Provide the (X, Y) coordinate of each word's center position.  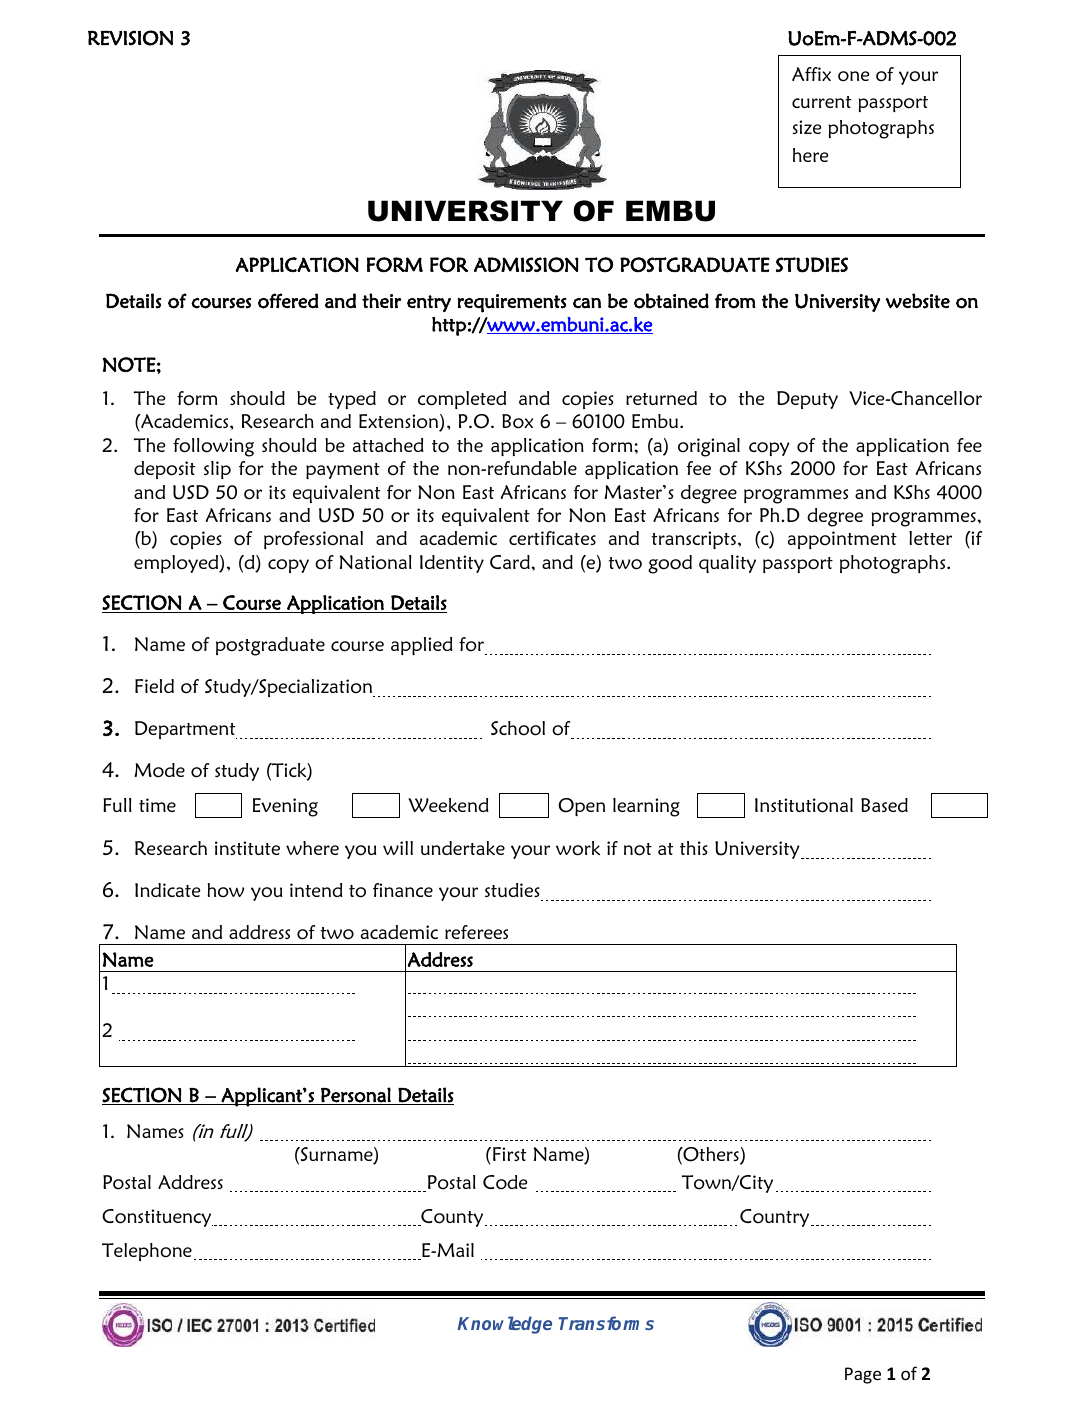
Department (186, 730)
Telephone (147, 1252)
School (518, 728)
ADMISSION (526, 265)
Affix (811, 74)
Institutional (804, 805)
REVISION (130, 38)
